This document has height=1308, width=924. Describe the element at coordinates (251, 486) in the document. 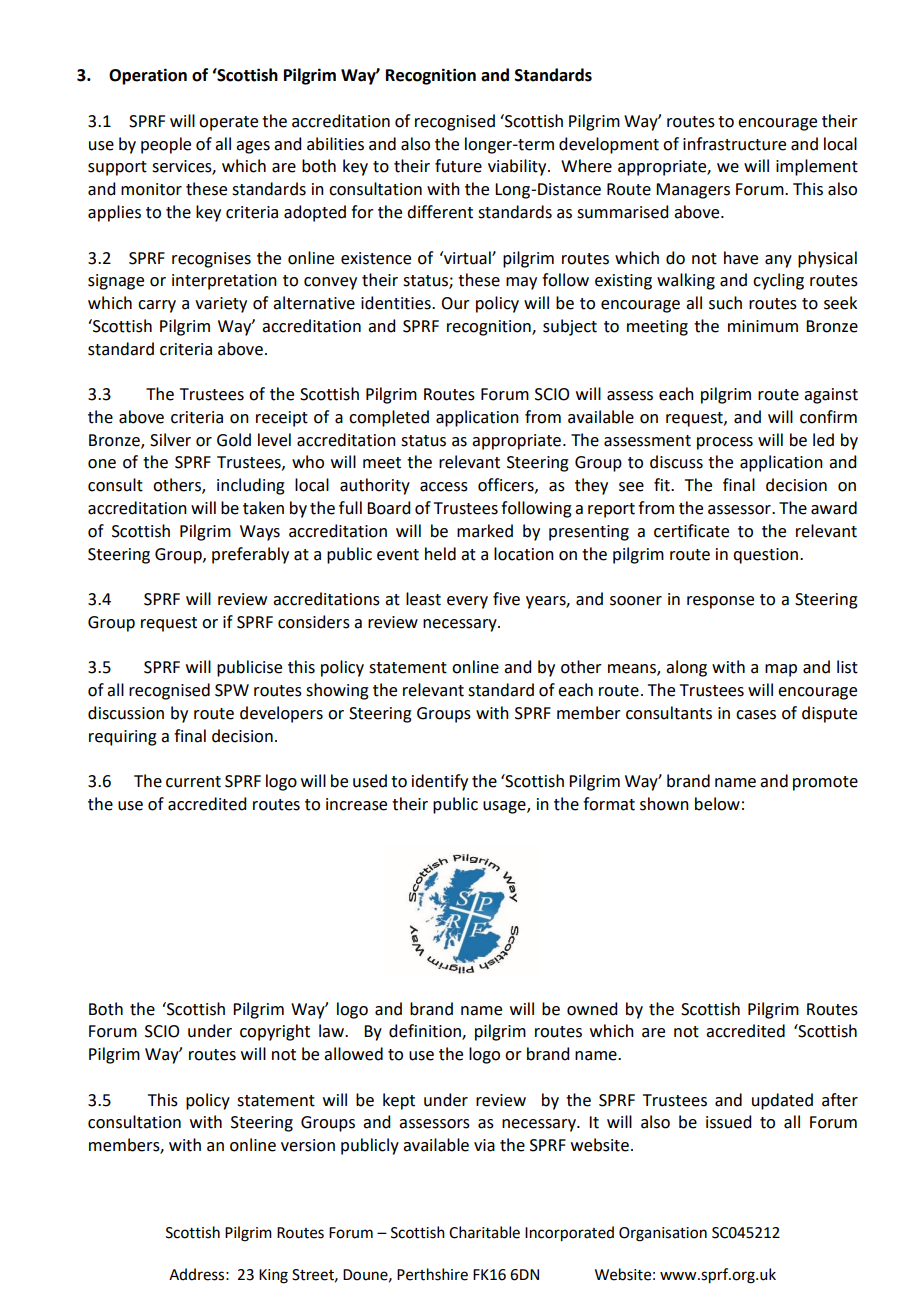

I see `including` at that location.
